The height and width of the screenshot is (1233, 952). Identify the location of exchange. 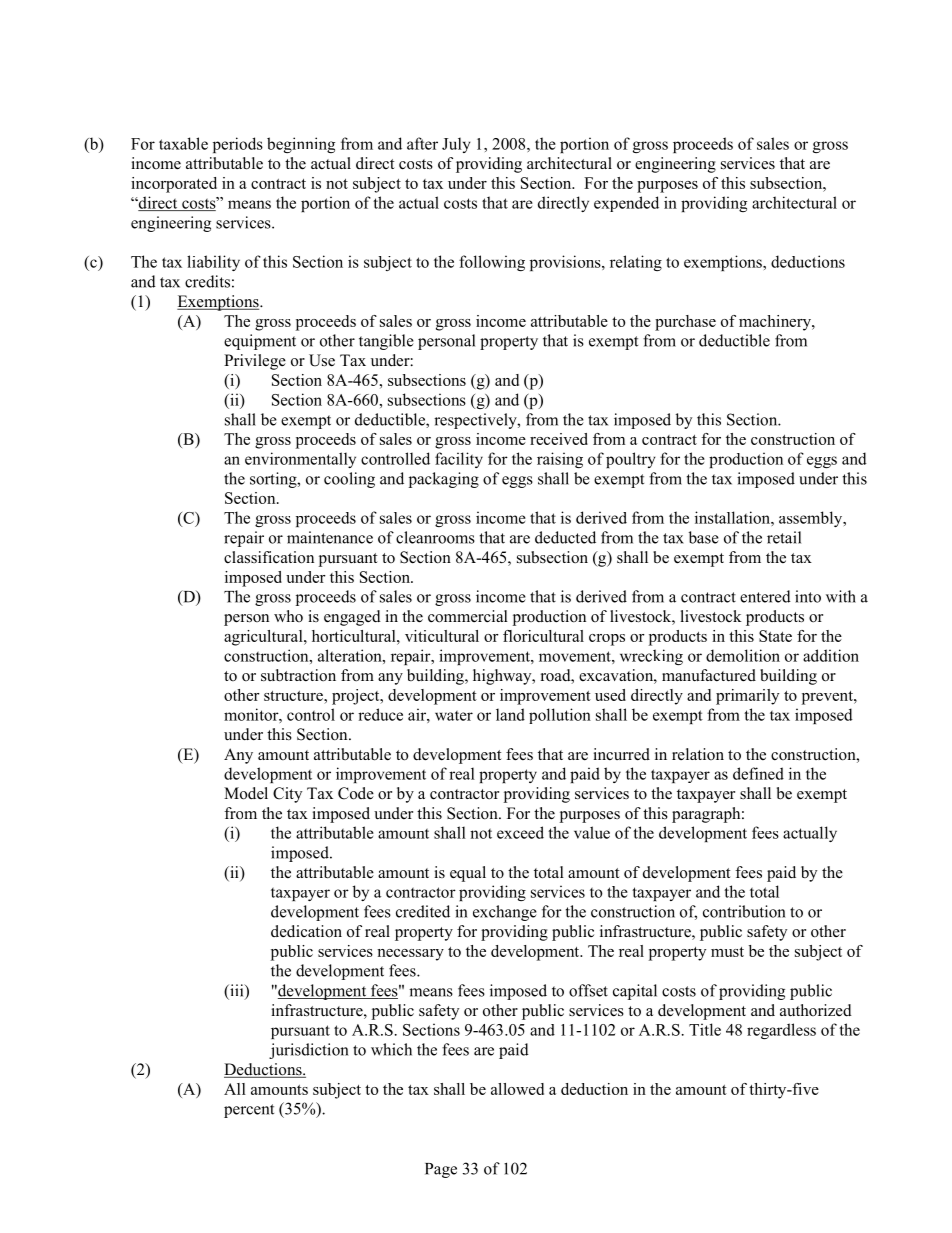
(505, 913).
